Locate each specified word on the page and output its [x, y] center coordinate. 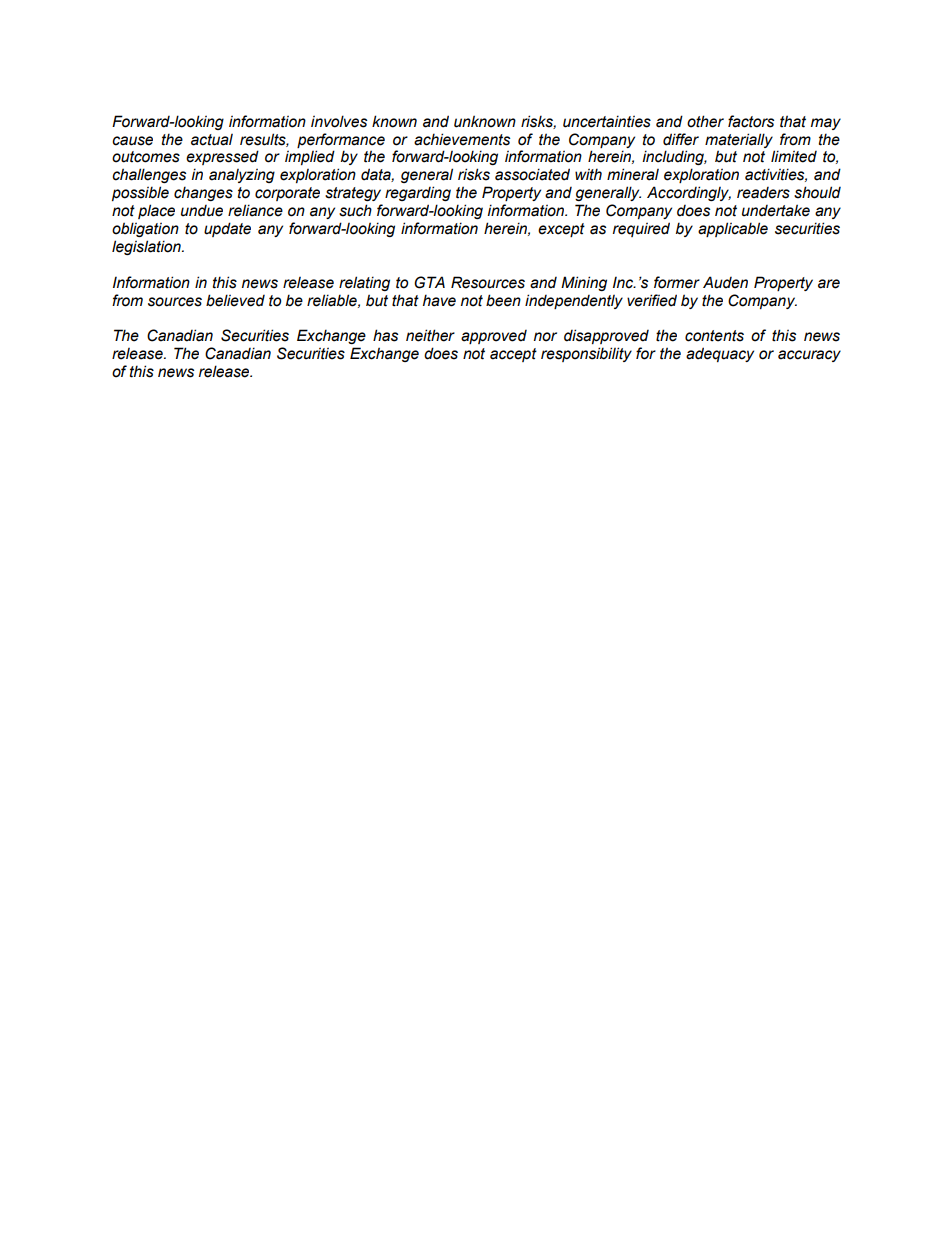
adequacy [720, 354]
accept [513, 355]
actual [212, 140]
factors [751, 121]
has [385, 335]
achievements [462, 139]
